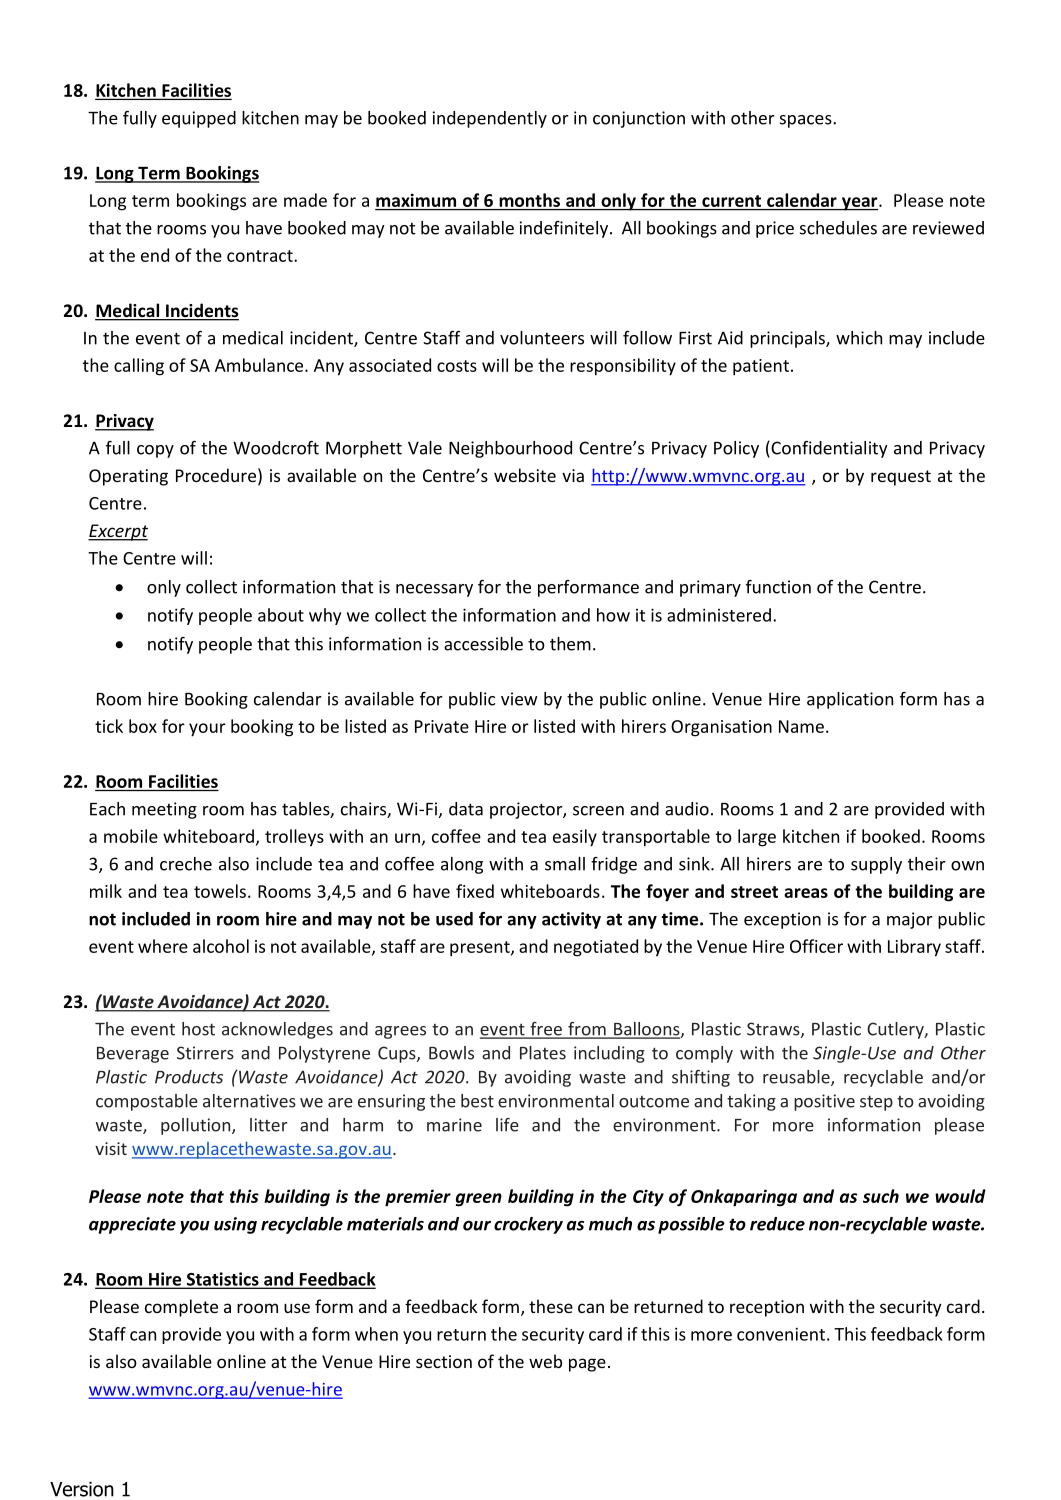  I want to click on about, so click(281, 615).
